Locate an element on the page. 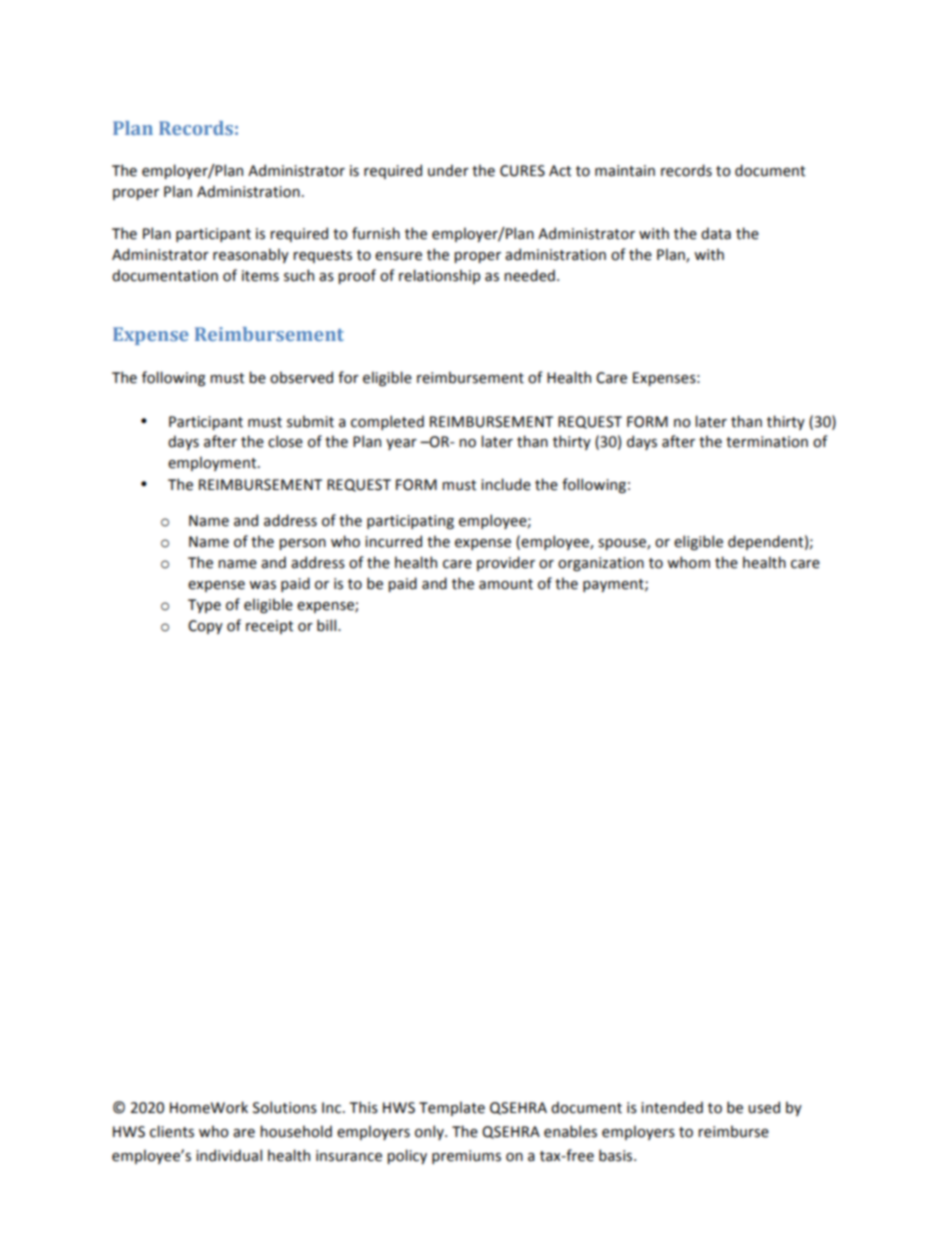 The image size is (952, 1233). include is located at coordinates (506, 484).
